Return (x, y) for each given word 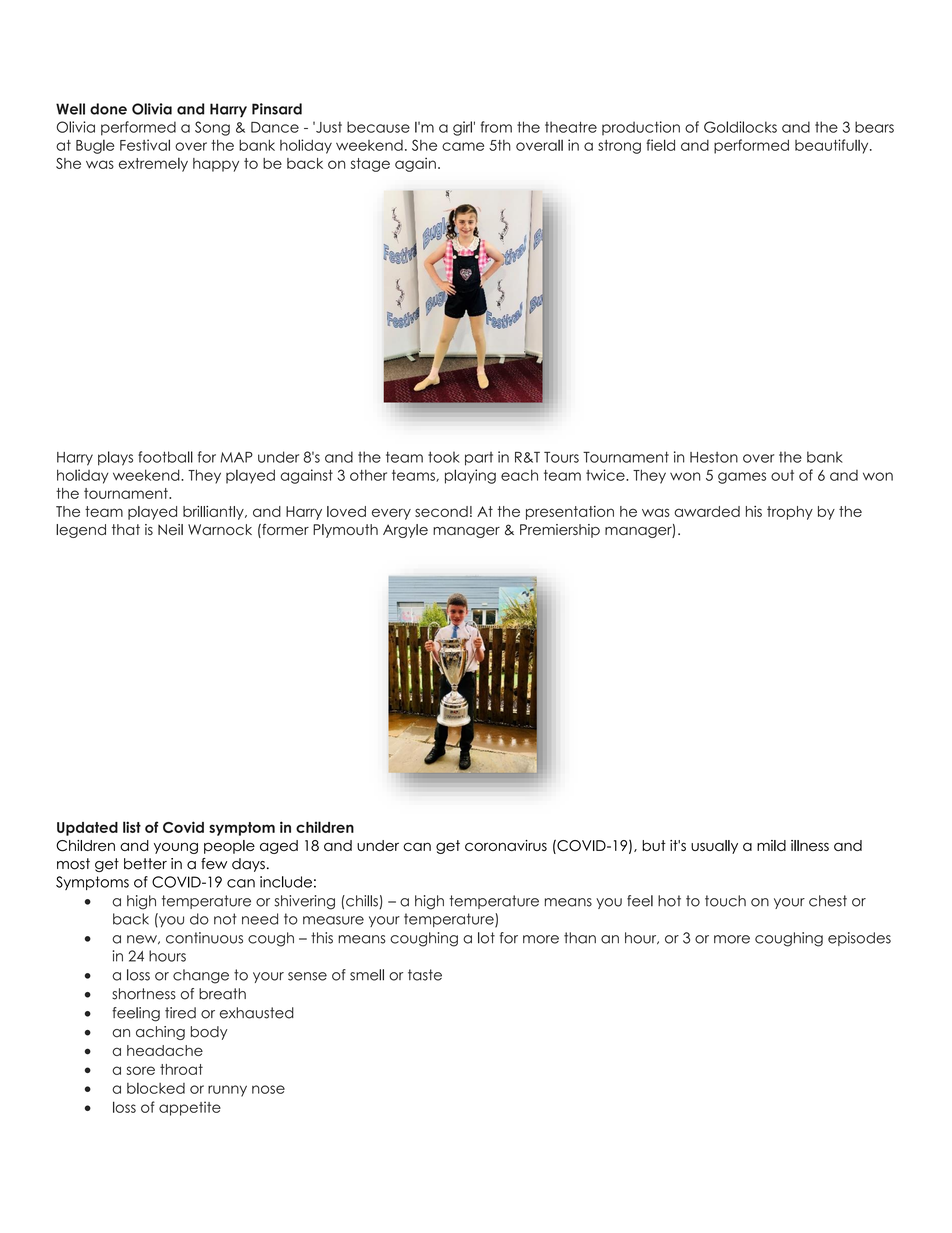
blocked (156, 1088)
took (444, 457)
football (165, 457)
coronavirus (506, 845)
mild (771, 845)
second (441, 511)
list (132, 827)
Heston (714, 457)
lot (486, 938)
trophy (790, 513)
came (463, 146)
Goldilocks (740, 127)
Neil (170, 529)
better (145, 864)
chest (828, 901)
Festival (145, 145)
